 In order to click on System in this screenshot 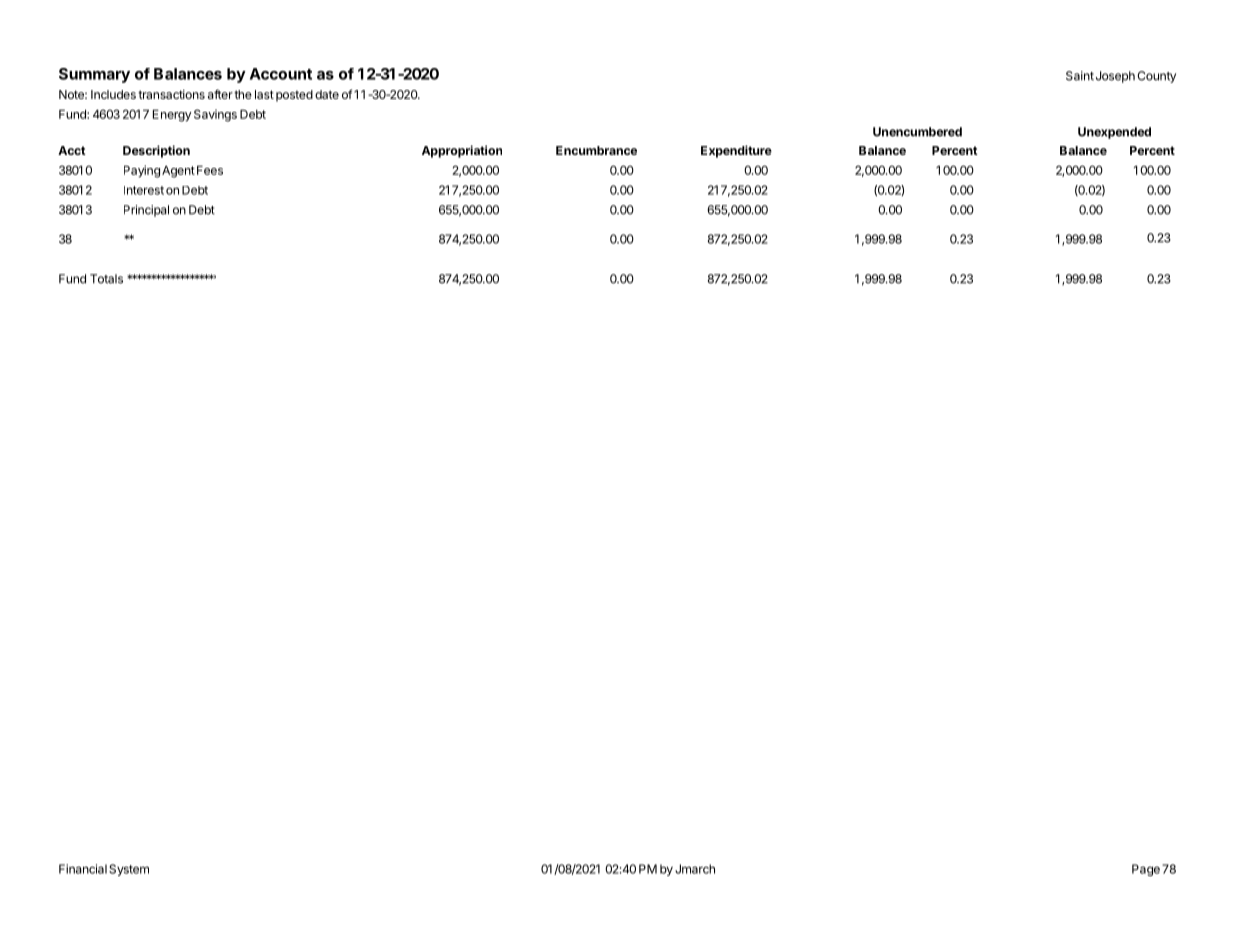, I will do `click(129, 870)`.
